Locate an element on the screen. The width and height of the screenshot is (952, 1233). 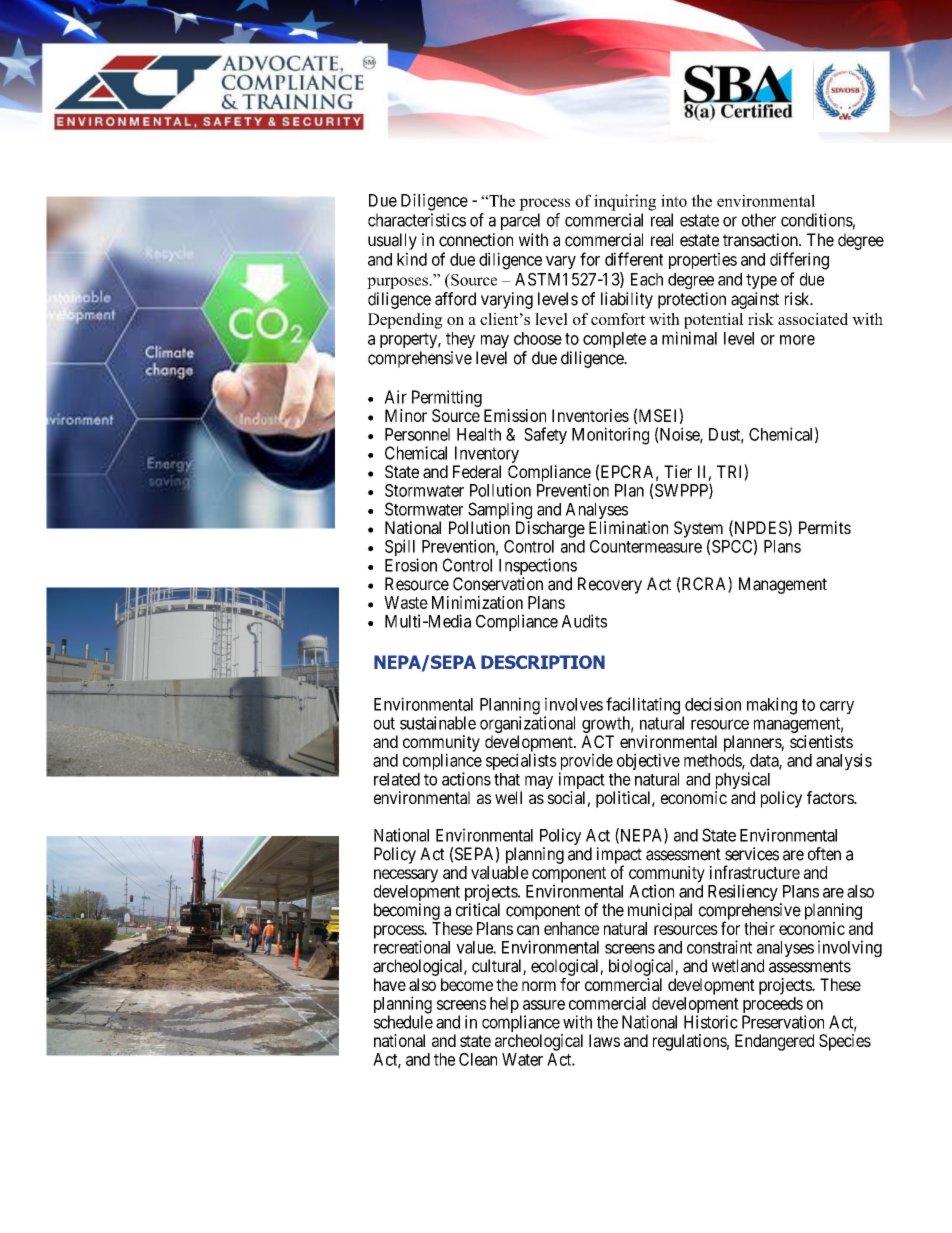
inquiring is located at coordinates (625, 202).
